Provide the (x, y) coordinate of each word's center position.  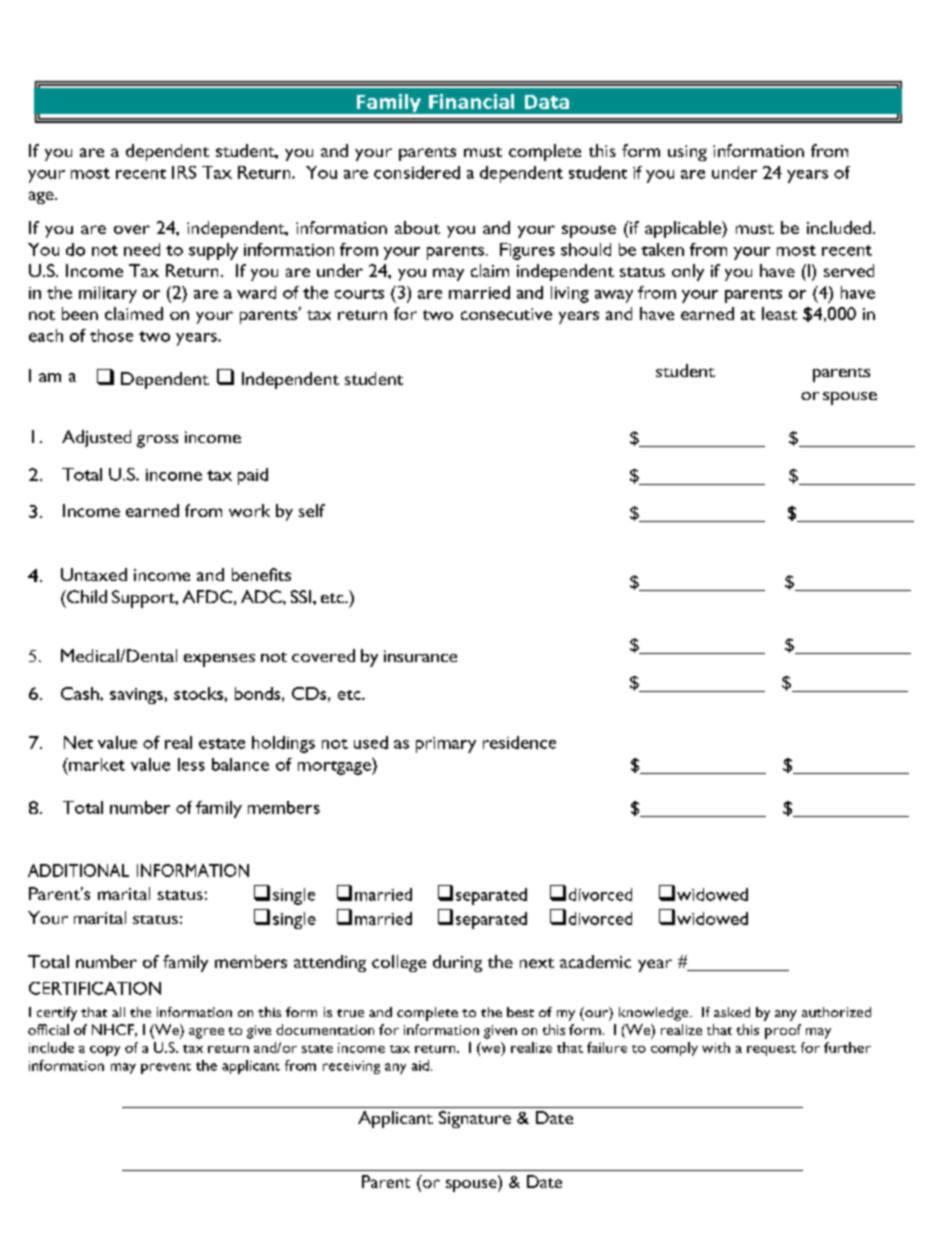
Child (86, 596)
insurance (420, 656)
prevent (166, 1068)
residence (519, 742)
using (687, 153)
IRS (184, 172)
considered (417, 172)
